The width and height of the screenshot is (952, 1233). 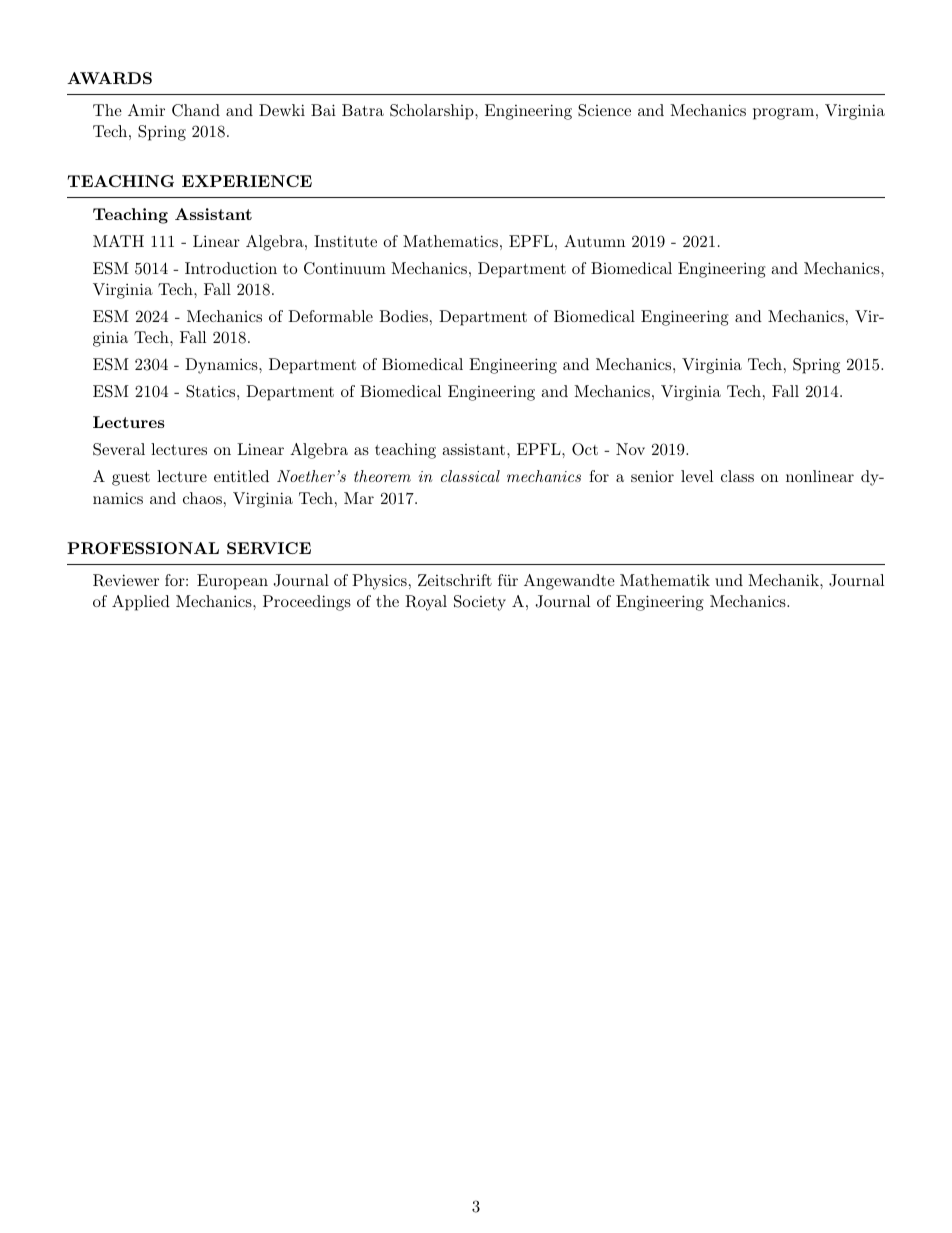 What do you see at coordinates (212, 391) in the screenshot?
I see `Statics` at bounding box center [212, 391].
